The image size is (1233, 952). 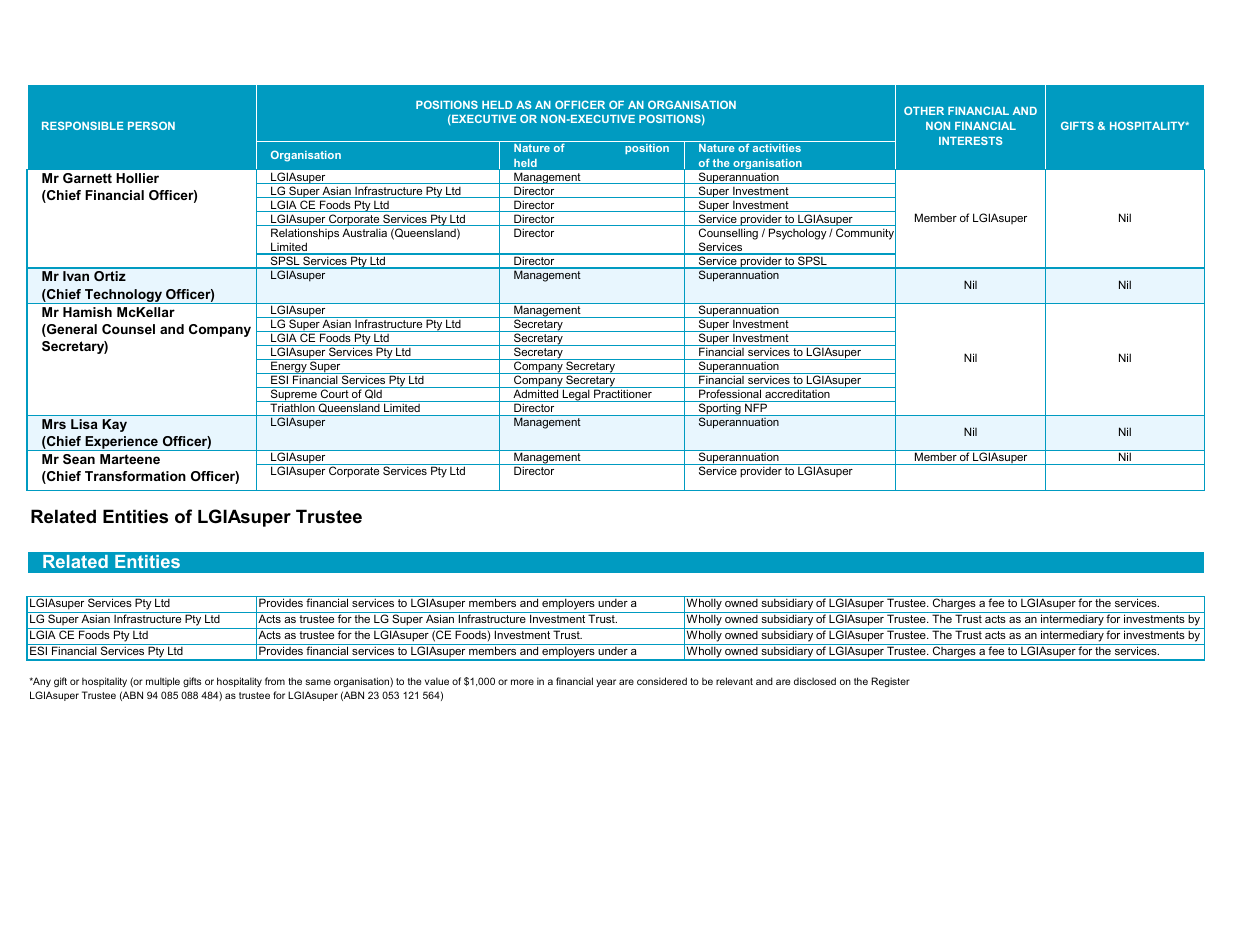 I want to click on Qld, so click(x=373, y=395).
